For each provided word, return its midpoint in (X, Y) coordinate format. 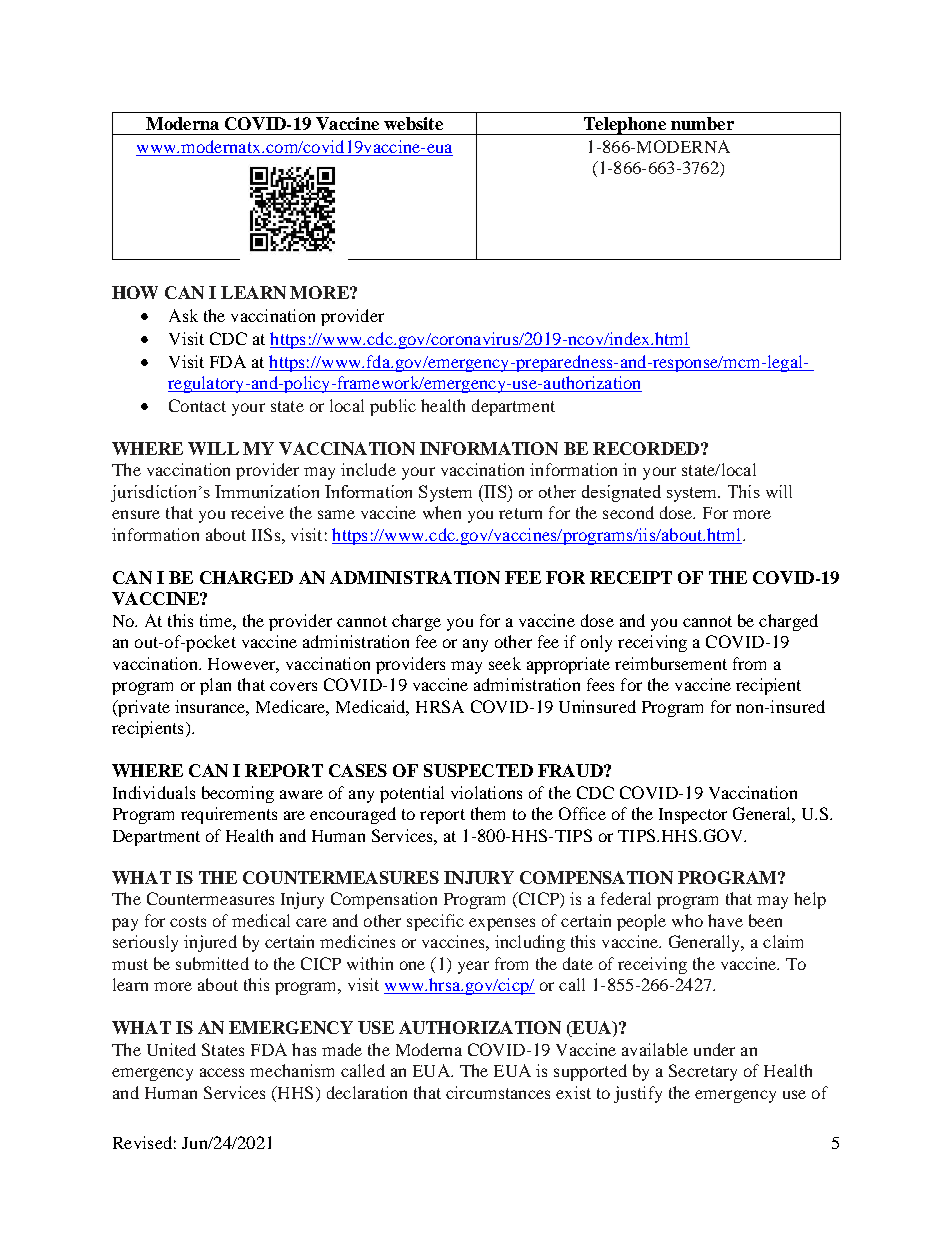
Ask (183, 315)
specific (435, 922)
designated (621, 493)
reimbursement (671, 663)
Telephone (624, 126)
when (442, 512)
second (628, 512)
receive (257, 512)
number (702, 123)
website (413, 123)
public (393, 407)
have (725, 920)
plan (215, 686)
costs (188, 921)
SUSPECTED (478, 770)
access (222, 1072)
